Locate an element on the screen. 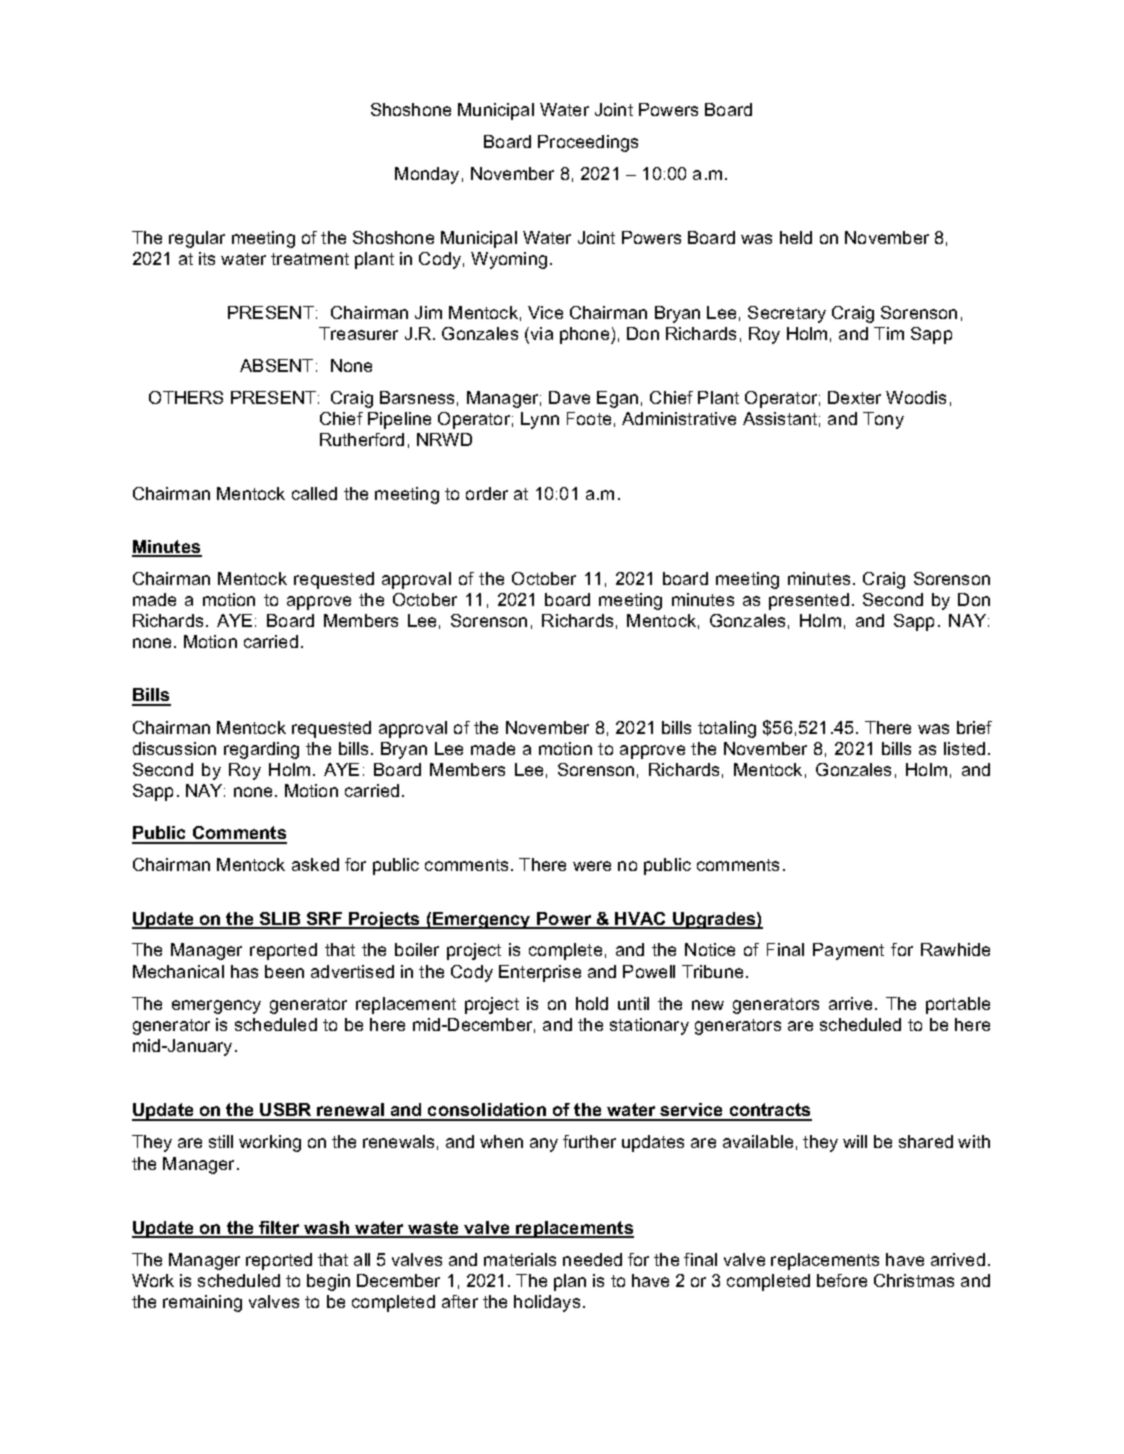 The width and height of the screenshot is (1124, 1454). filter is located at coordinates (279, 1229).
